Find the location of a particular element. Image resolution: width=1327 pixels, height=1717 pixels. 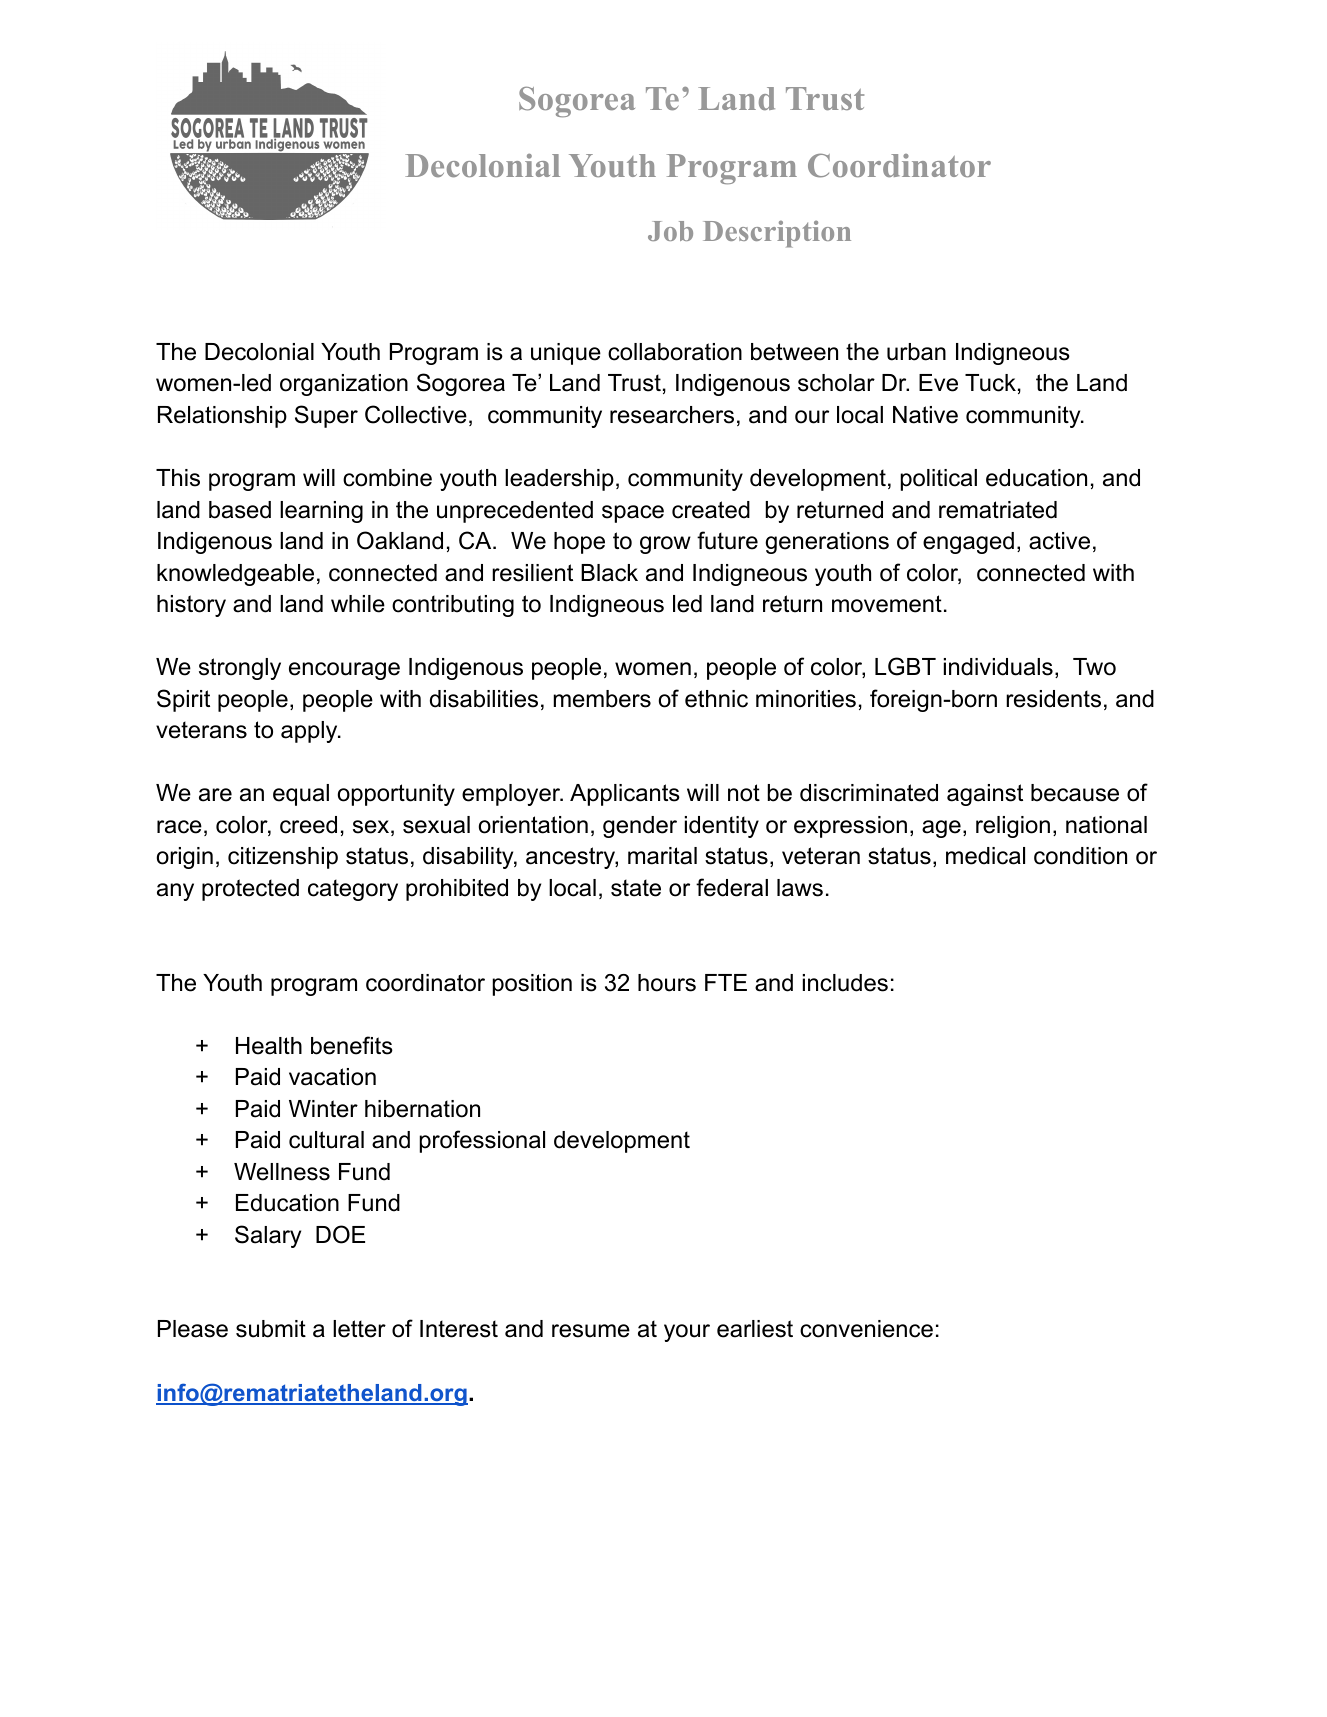

Applicants is located at coordinates (625, 795).
